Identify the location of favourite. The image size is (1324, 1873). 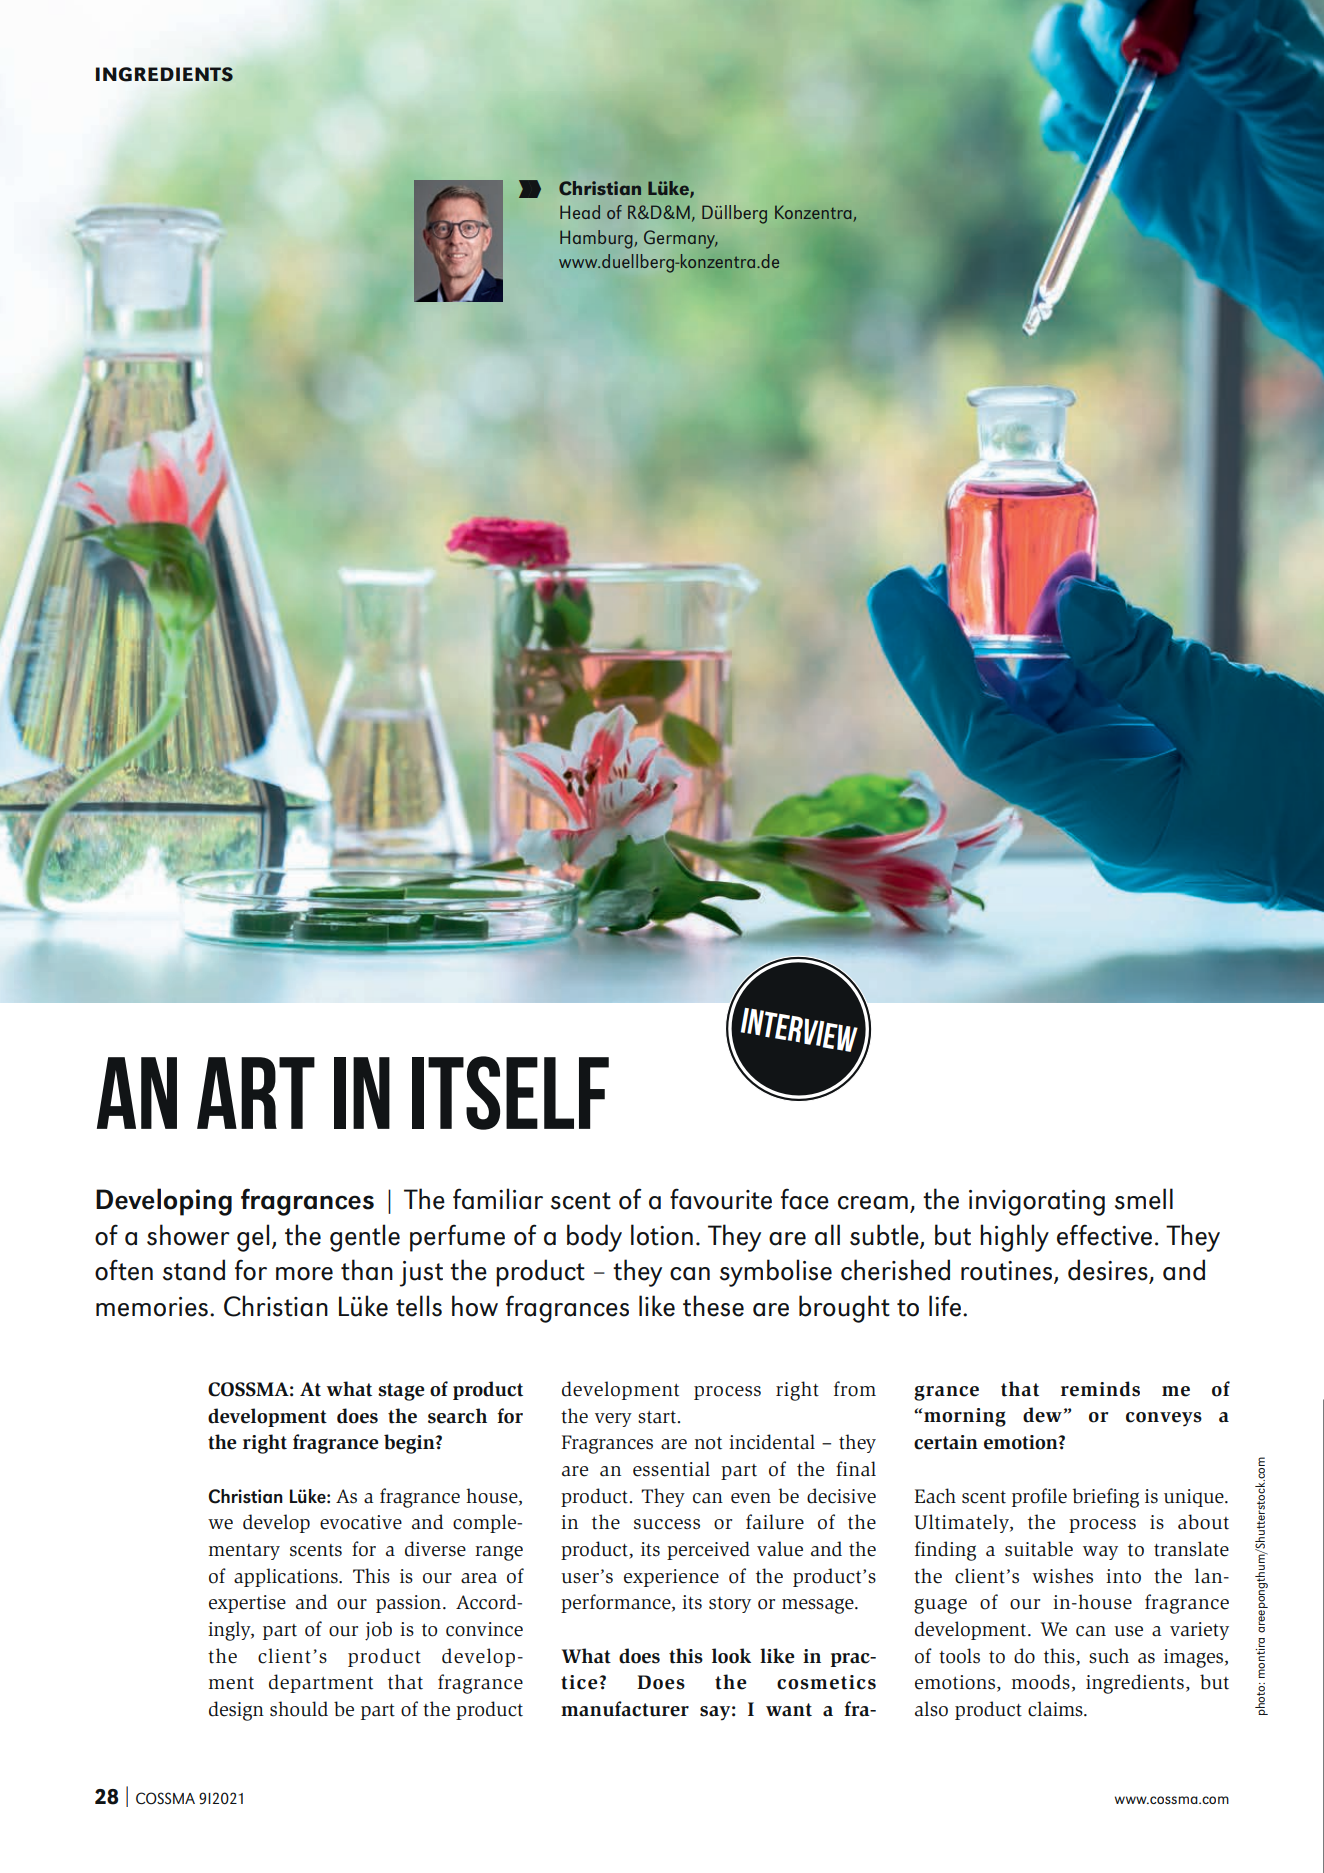
(721, 1199).
